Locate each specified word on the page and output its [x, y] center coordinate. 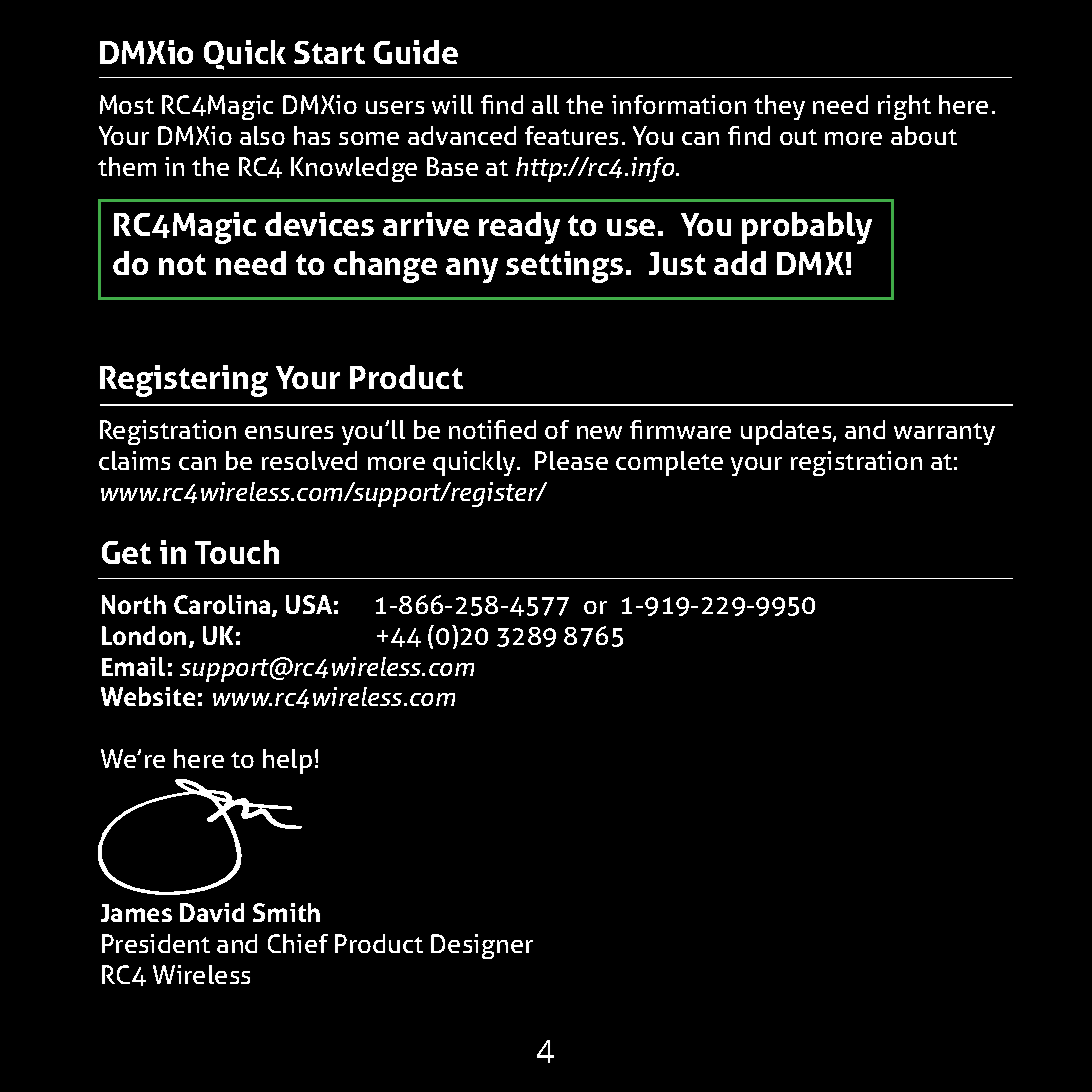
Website [148, 696]
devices [319, 224]
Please [571, 460]
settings [564, 267]
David [212, 912]
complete [669, 463]
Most [127, 104]
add [740, 263]
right [904, 107]
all [545, 104]
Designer [482, 946]
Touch [237, 552]
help [287, 761]
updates [787, 432]
